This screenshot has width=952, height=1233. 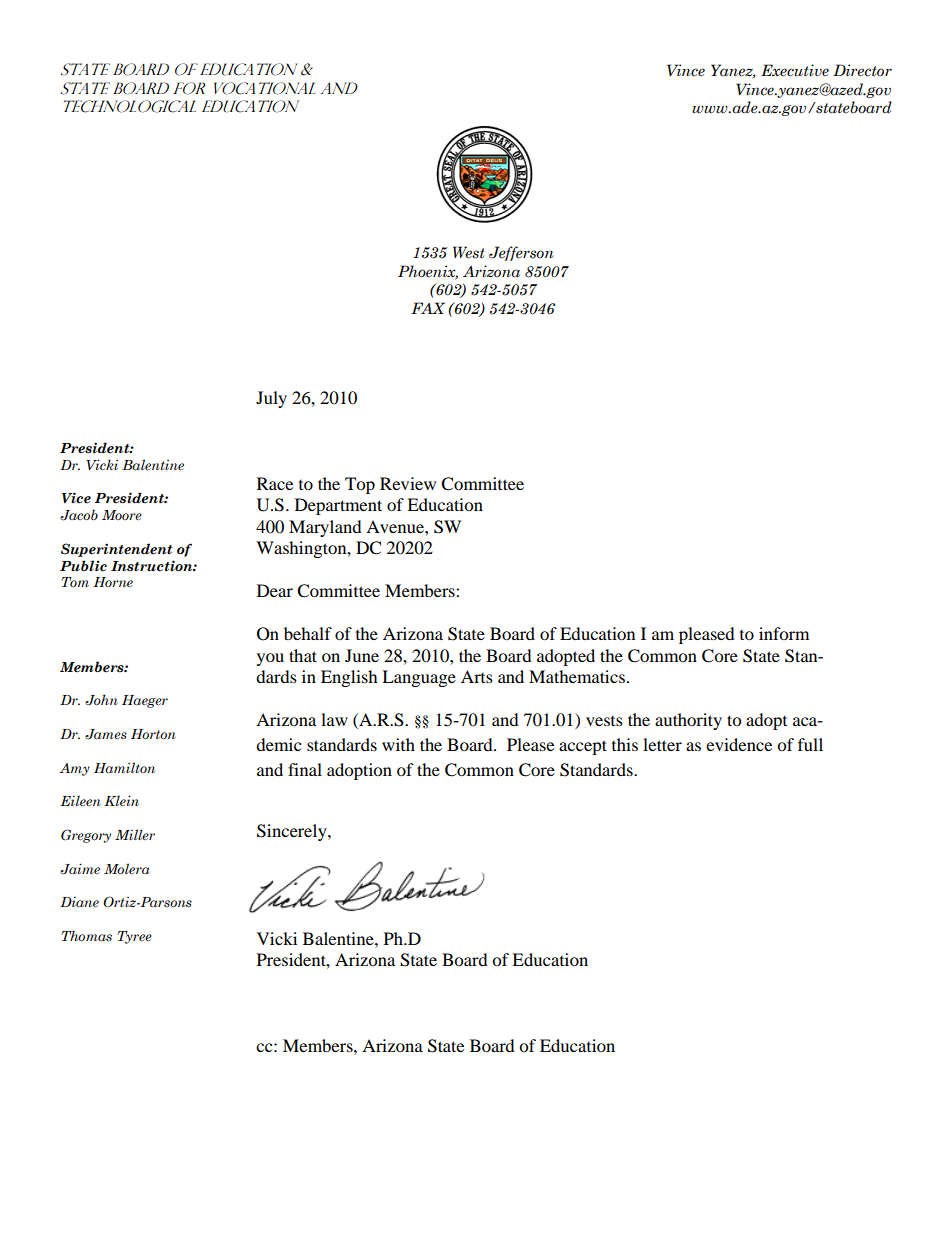 I want to click on Review, so click(x=408, y=483).
